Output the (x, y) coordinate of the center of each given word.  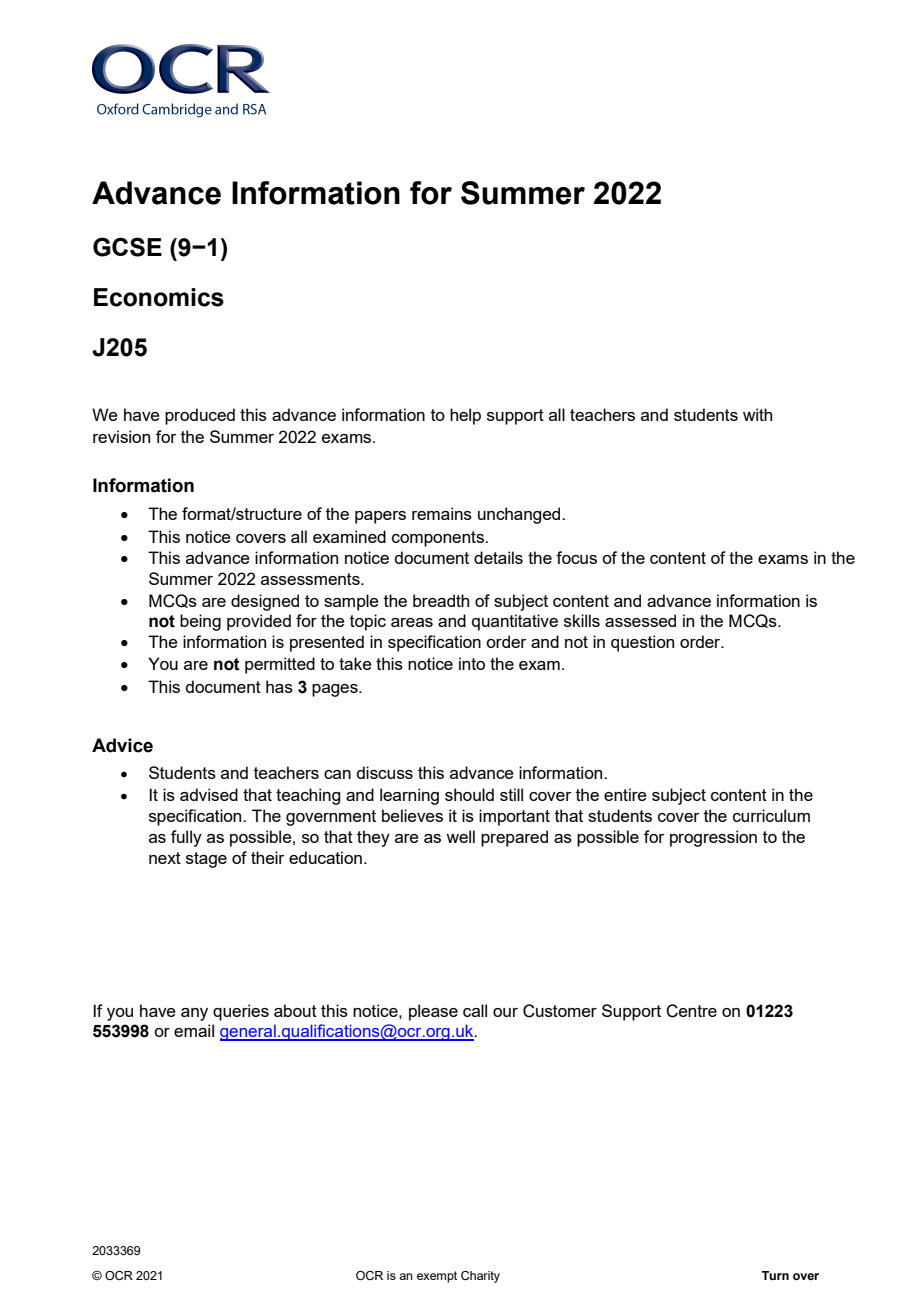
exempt (437, 1277)
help (465, 416)
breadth (441, 600)
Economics (159, 297)
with (757, 414)
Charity (480, 1277)
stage (206, 860)
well (460, 836)
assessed (640, 620)
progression (713, 838)
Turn (775, 1275)
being (200, 622)
